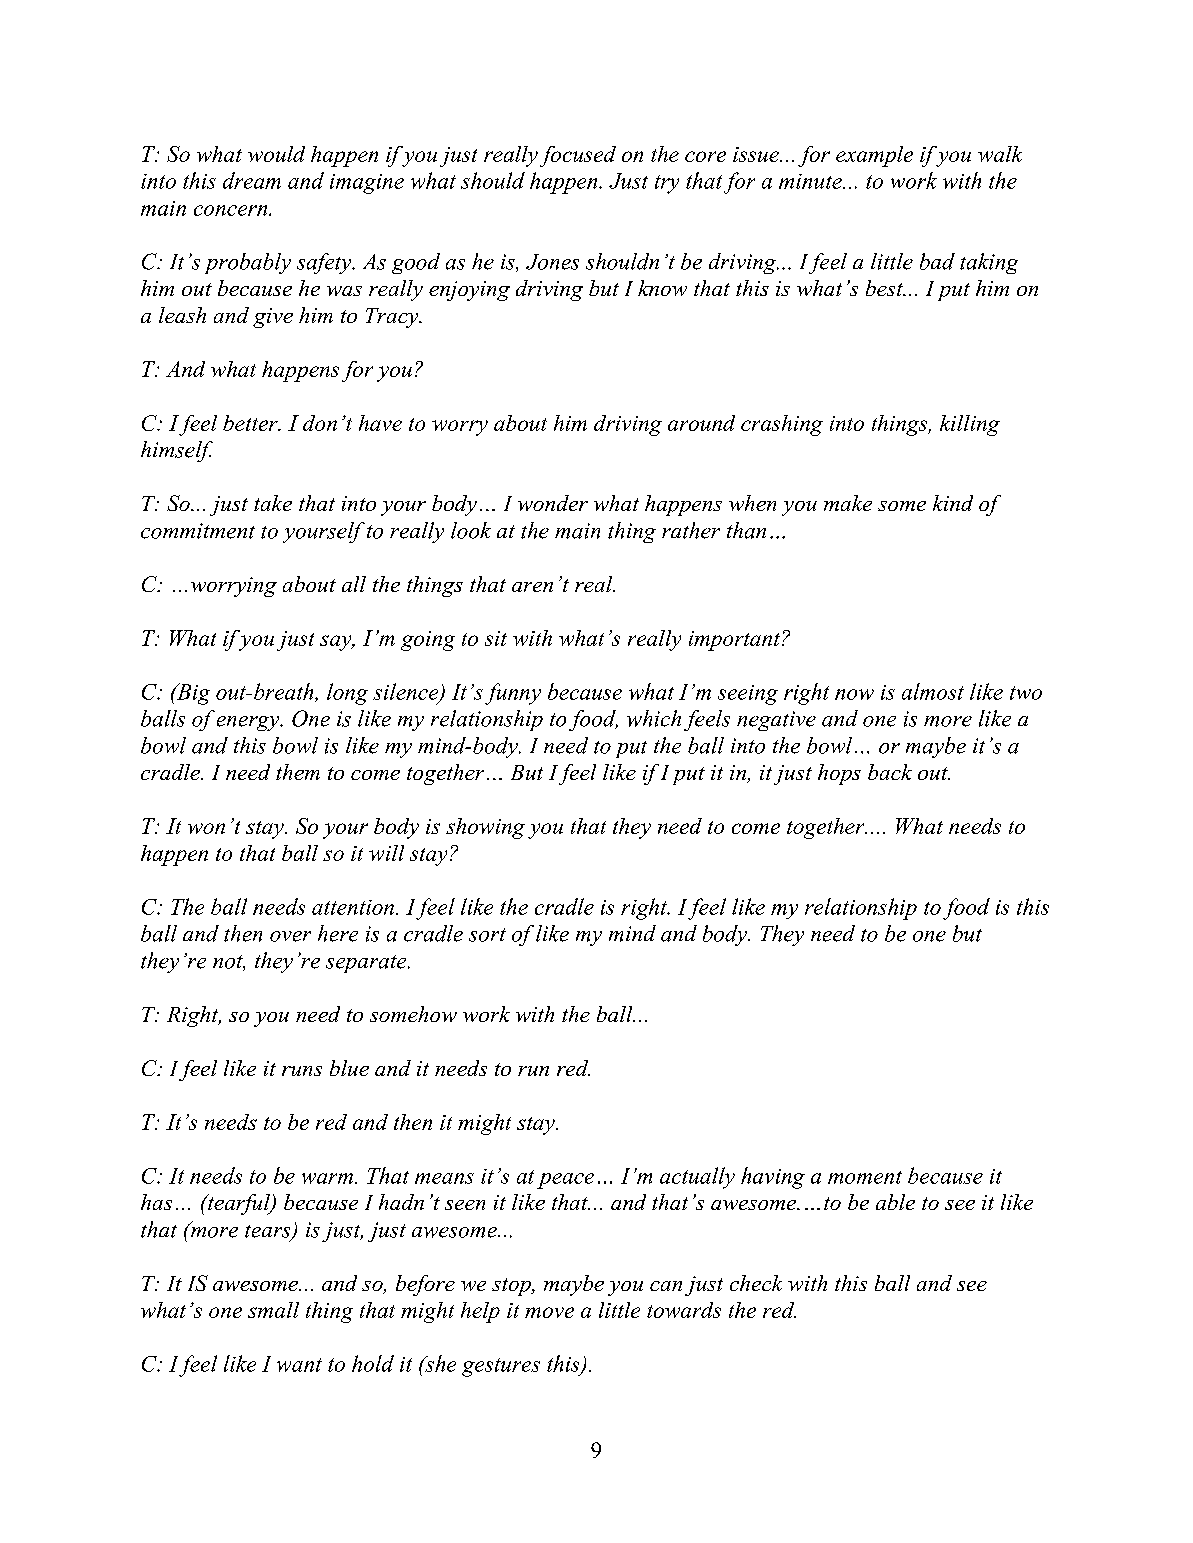 The height and width of the document is (1543, 1193). I want to click on move, so click(549, 1312).
